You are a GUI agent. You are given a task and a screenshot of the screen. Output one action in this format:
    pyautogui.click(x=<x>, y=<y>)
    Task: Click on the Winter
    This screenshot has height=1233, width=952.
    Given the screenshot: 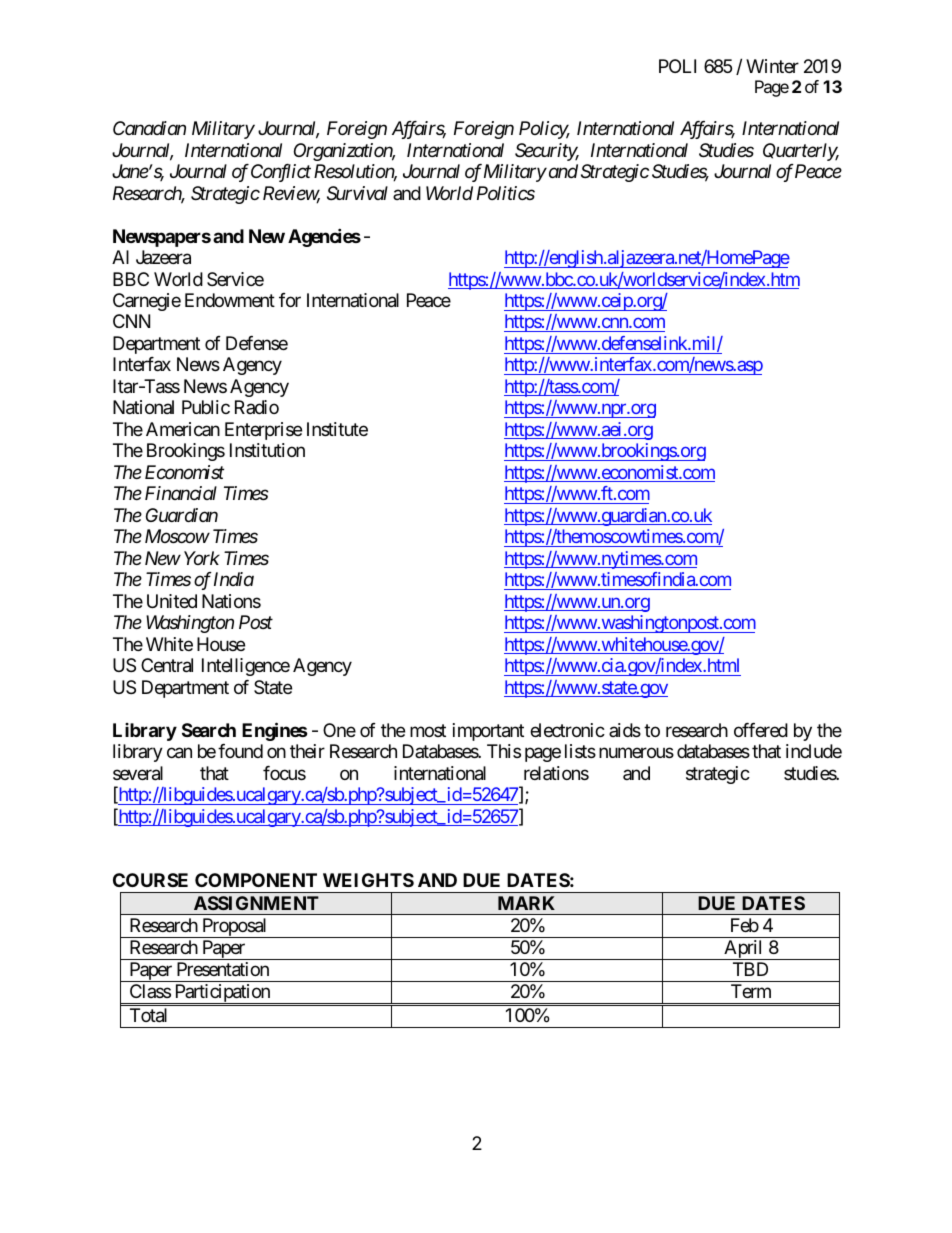 What is the action you would take?
    pyautogui.click(x=772, y=66)
